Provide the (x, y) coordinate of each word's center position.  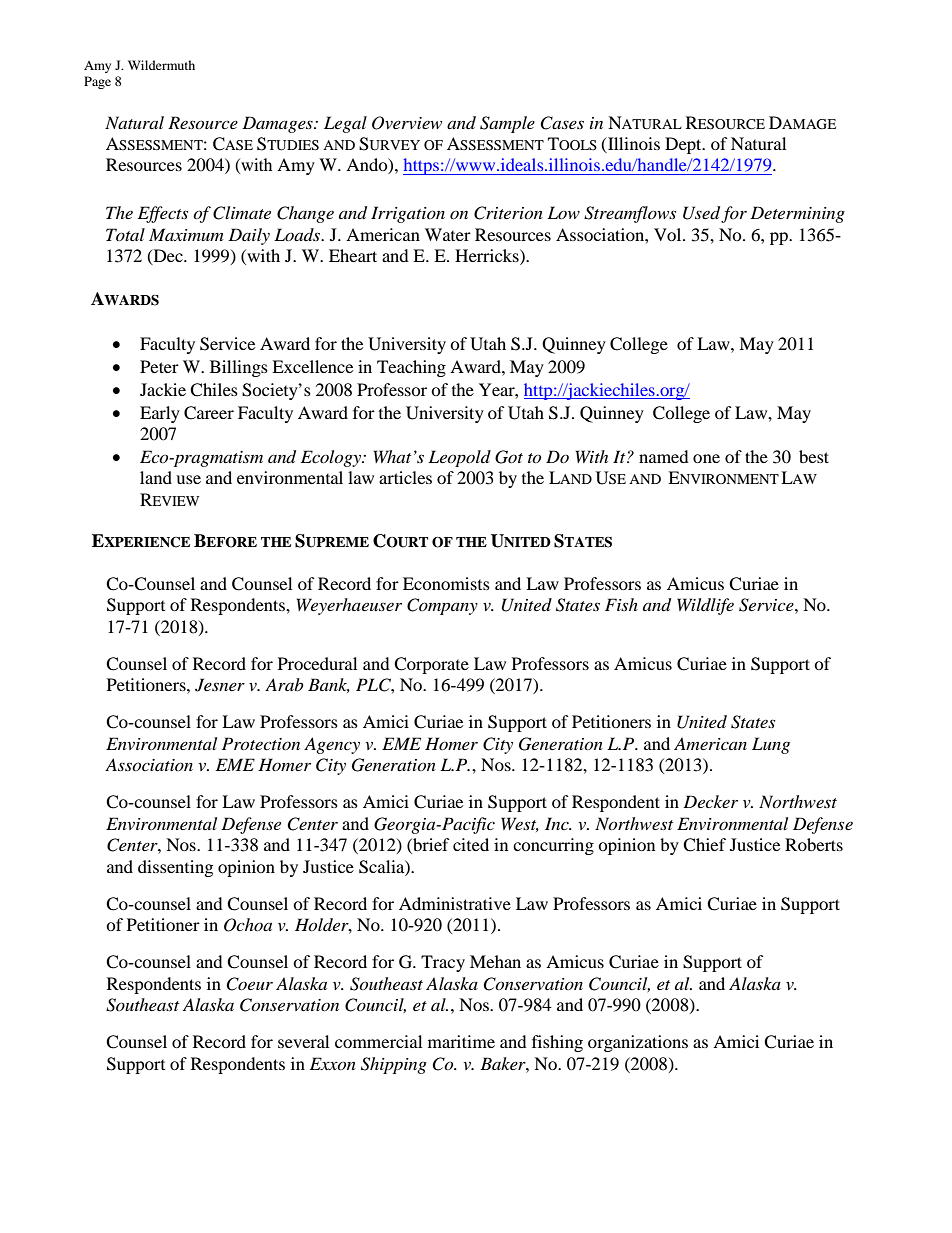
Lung (771, 745)
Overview (407, 123)
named (664, 456)
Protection (261, 743)
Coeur (249, 984)
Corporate (431, 665)
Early (160, 414)
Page (97, 82)
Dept (684, 145)
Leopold (459, 458)
